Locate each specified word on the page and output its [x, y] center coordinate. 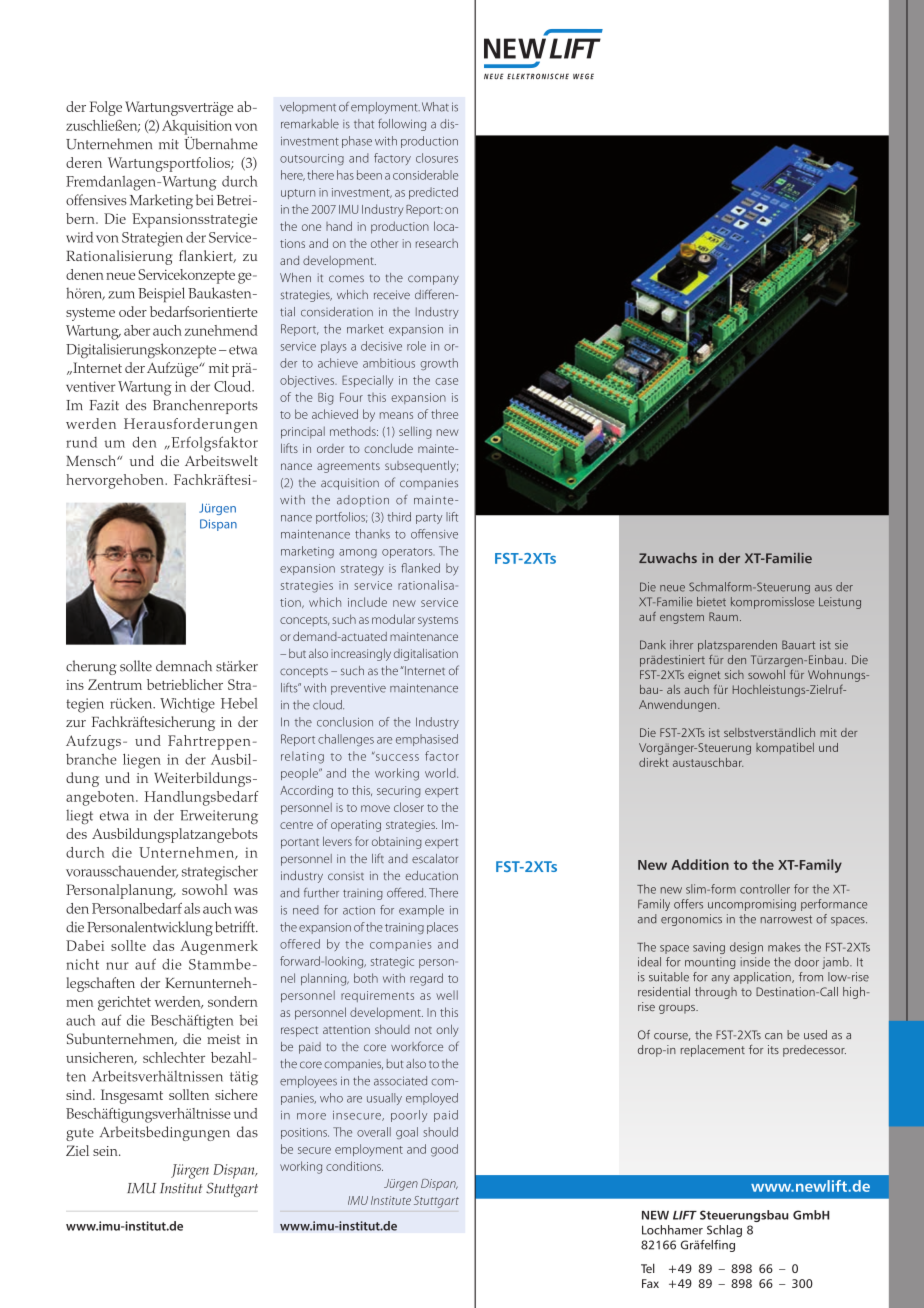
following [402, 125]
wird [79, 237]
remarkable [310, 124]
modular [393, 619]
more [311, 1116]
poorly [409, 1116]
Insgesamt [132, 1096]
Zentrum [115, 684]
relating [302, 757]
